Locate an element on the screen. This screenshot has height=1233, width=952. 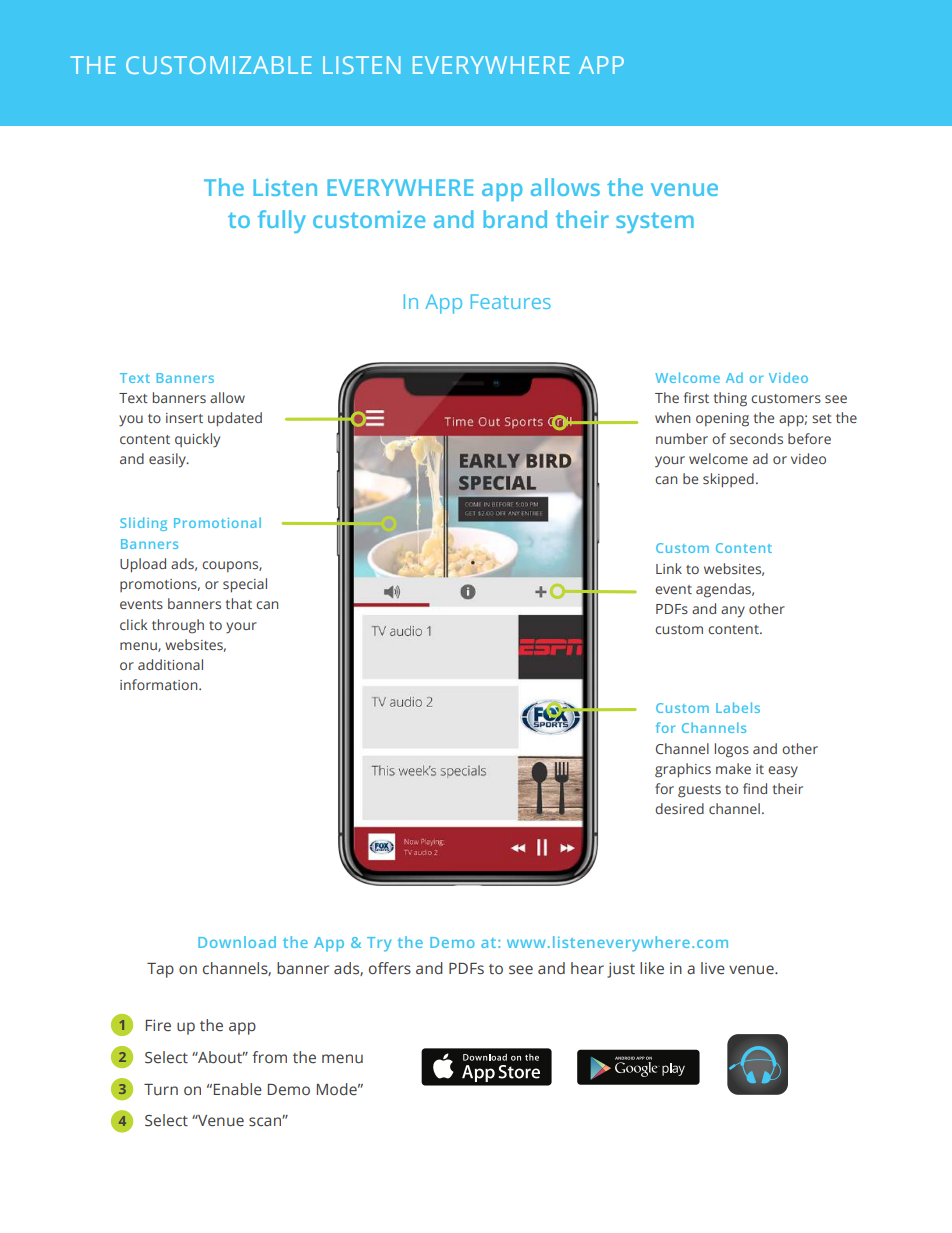
additional is located at coordinates (170, 664).
